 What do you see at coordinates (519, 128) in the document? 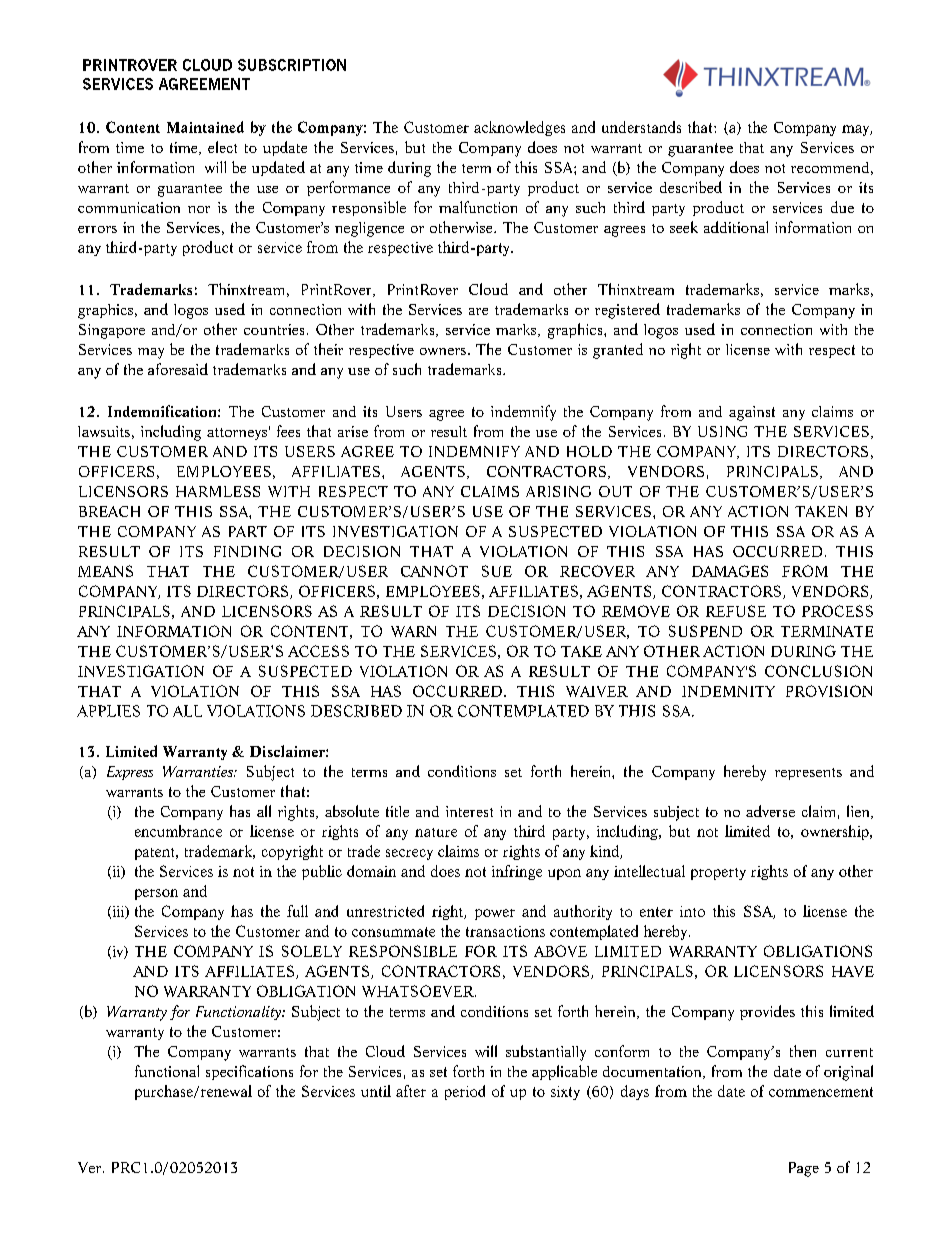
I see `acknowledges` at bounding box center [519, 128].
